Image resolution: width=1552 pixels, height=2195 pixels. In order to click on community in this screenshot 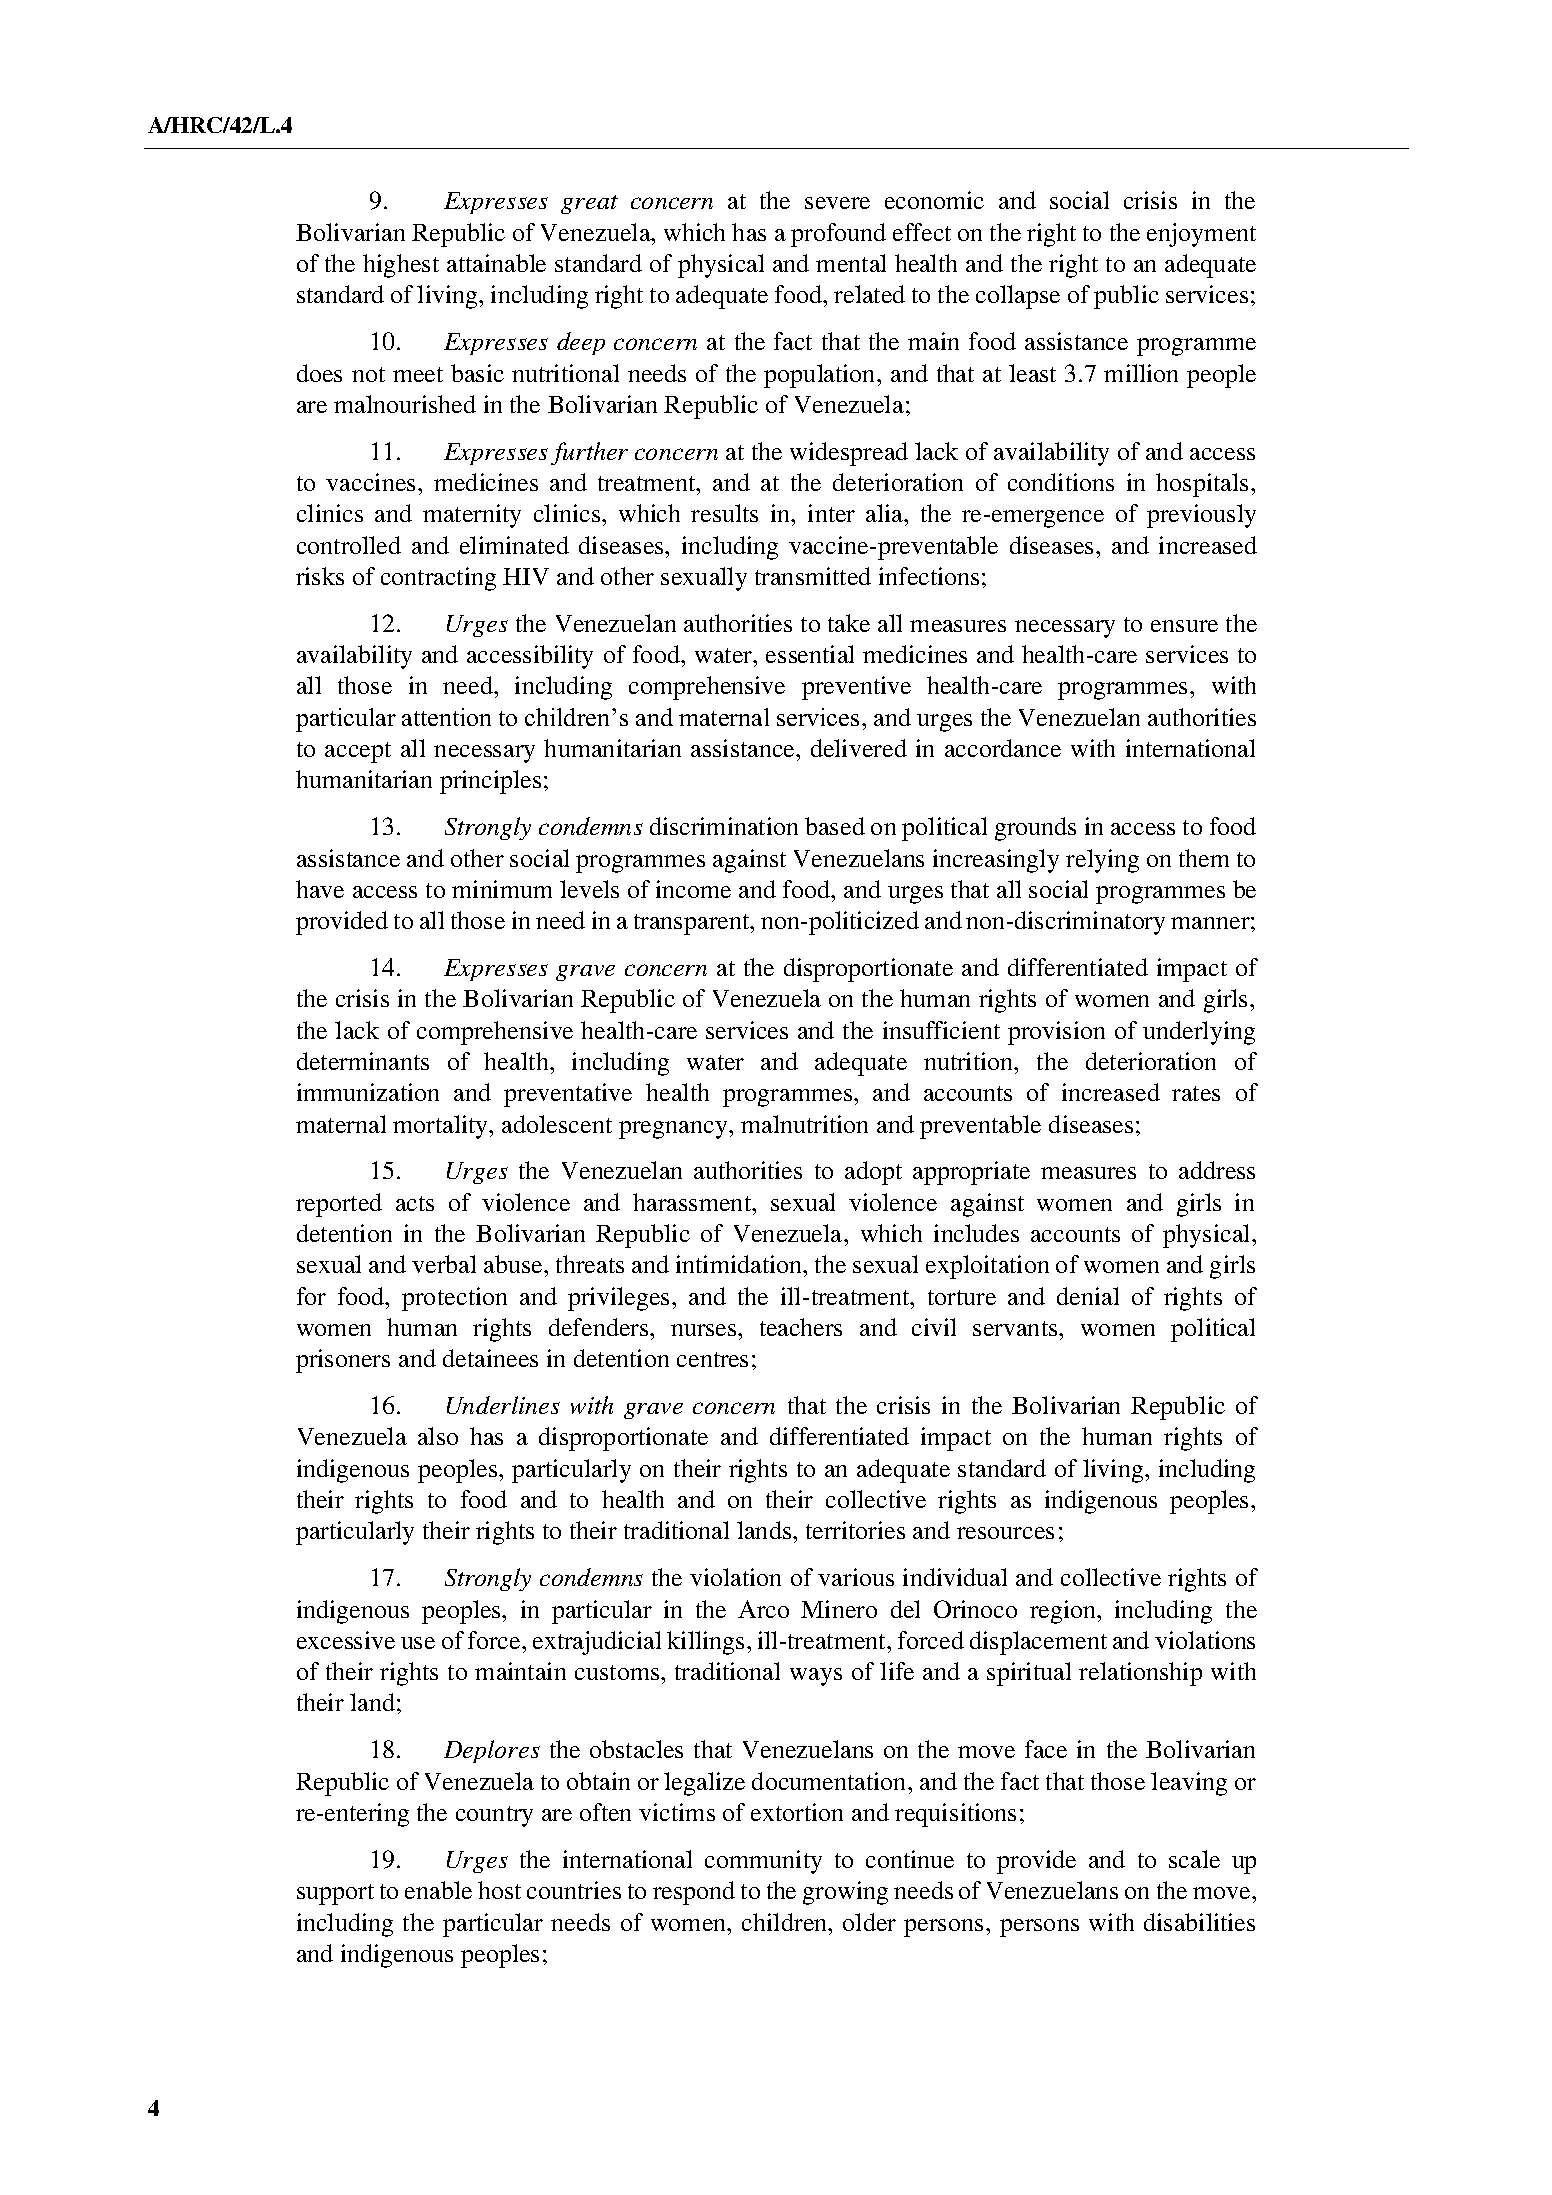, I will do `click(763, 1862)`.
